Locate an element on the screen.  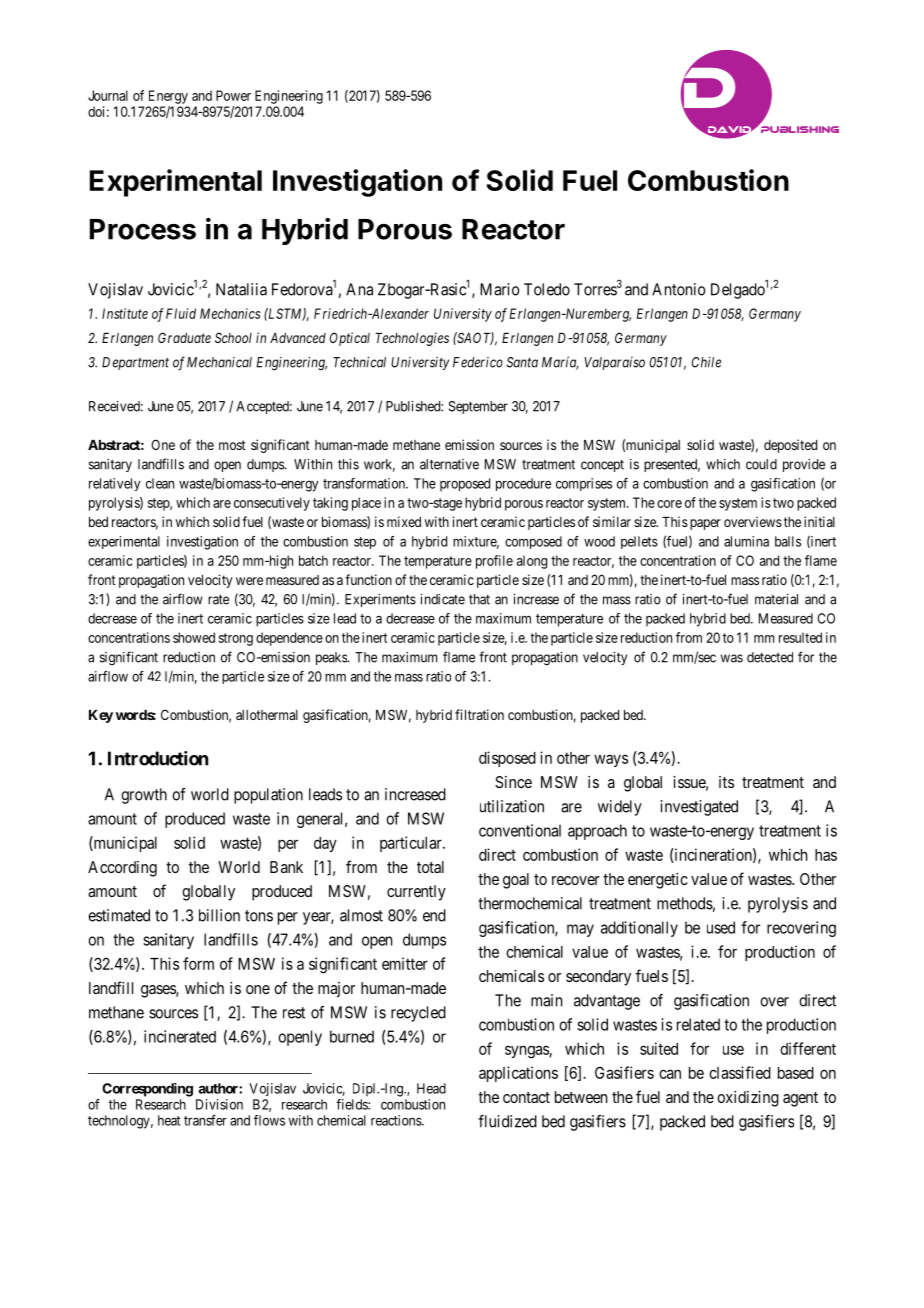
Mario is located at coordinates (499, 289).
